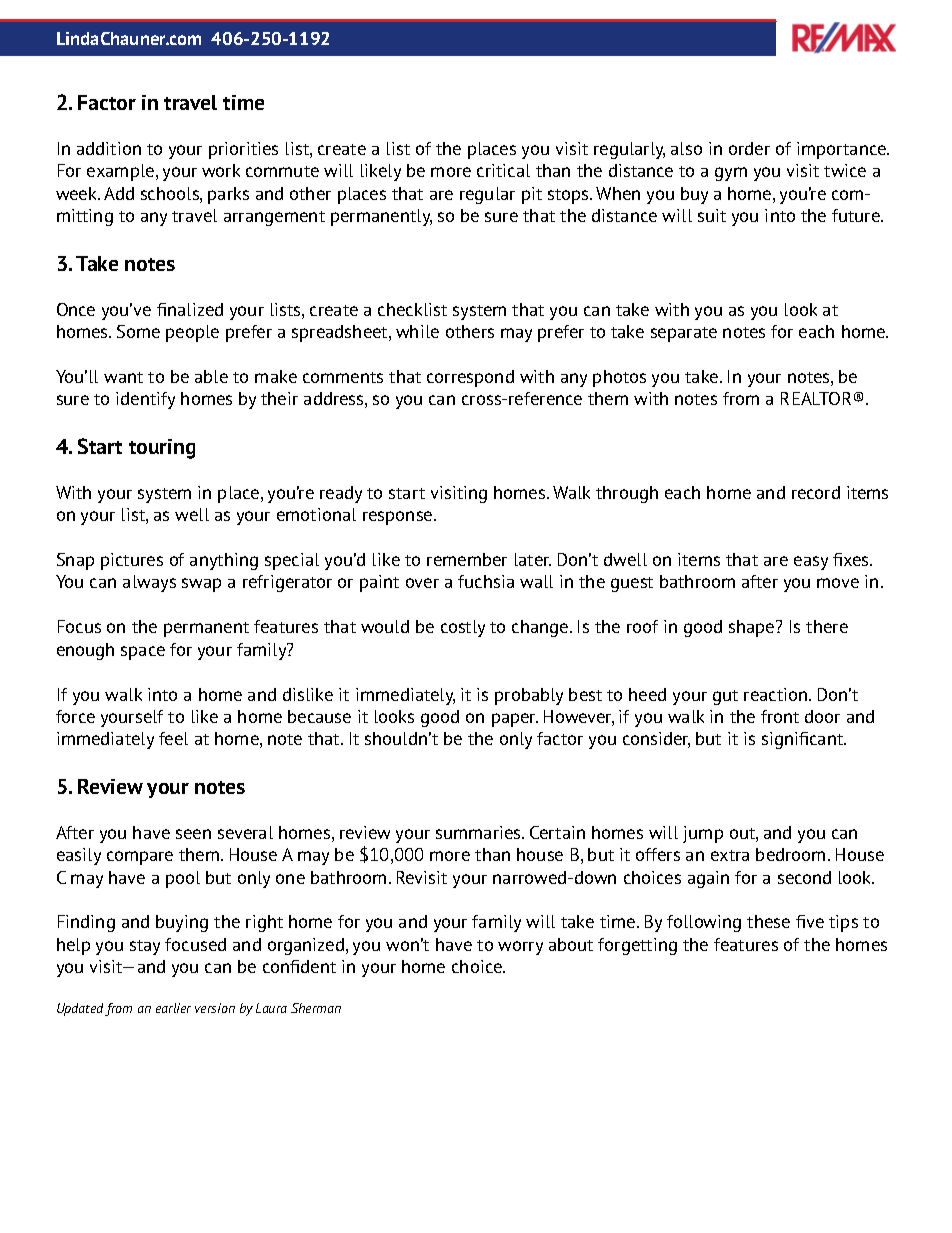 This page has height=1233, width=952. I want to click on feel, so click(173, 738).
